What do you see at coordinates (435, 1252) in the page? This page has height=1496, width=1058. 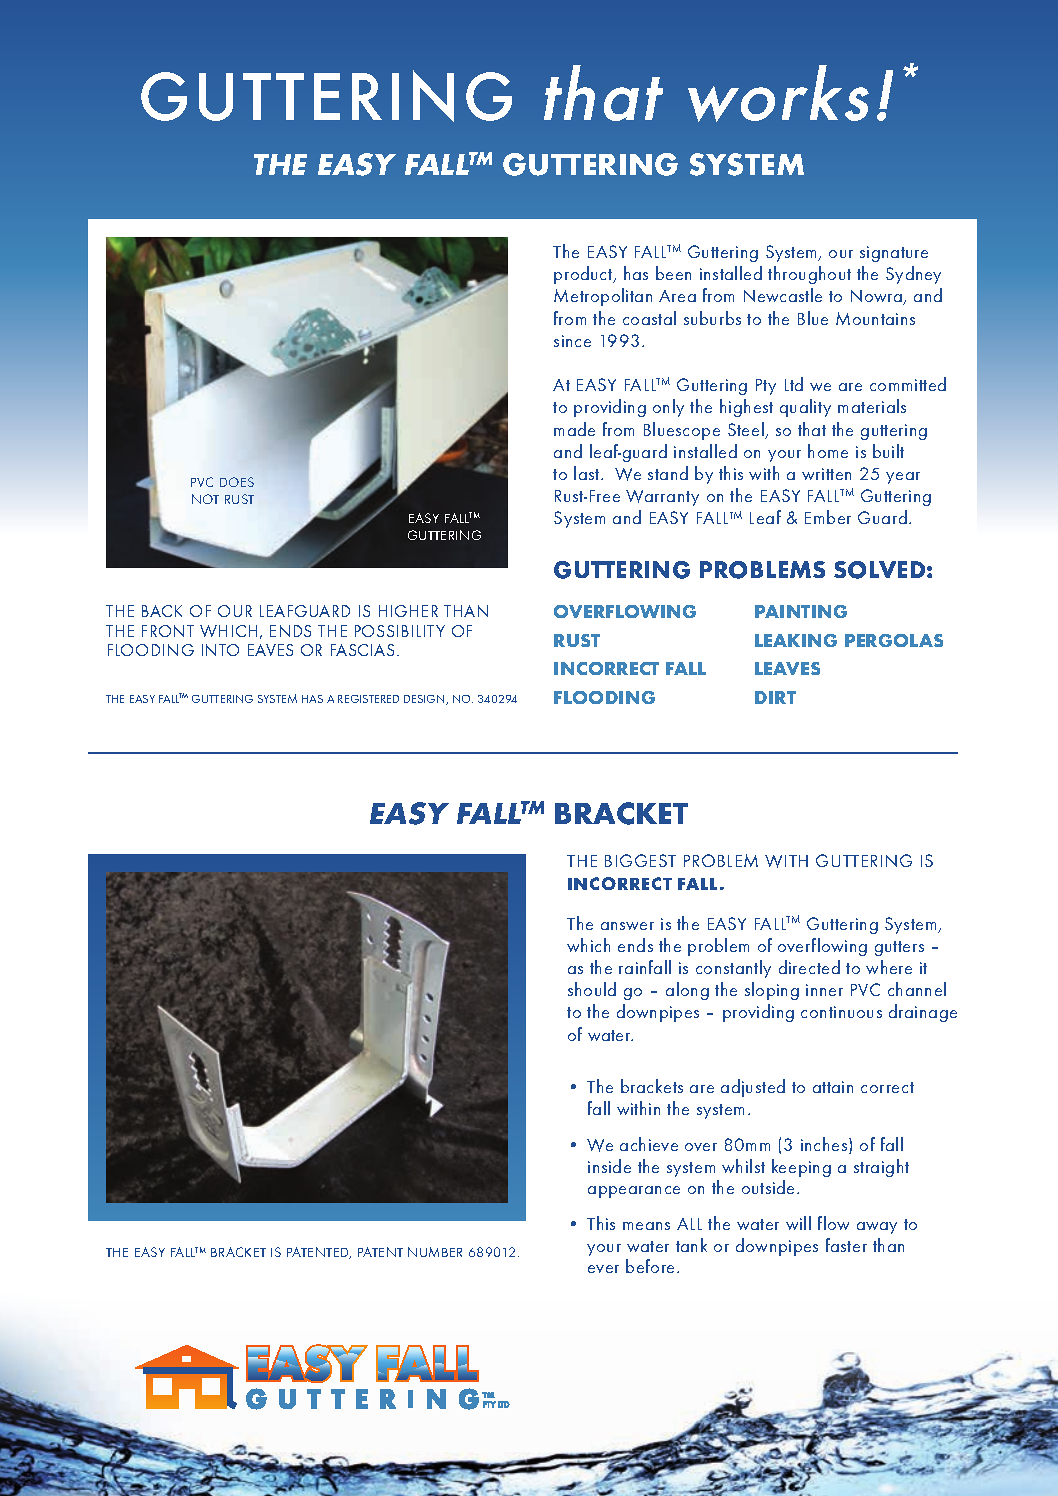 I see `NUMBER` at bounding box center [435, 1252].
